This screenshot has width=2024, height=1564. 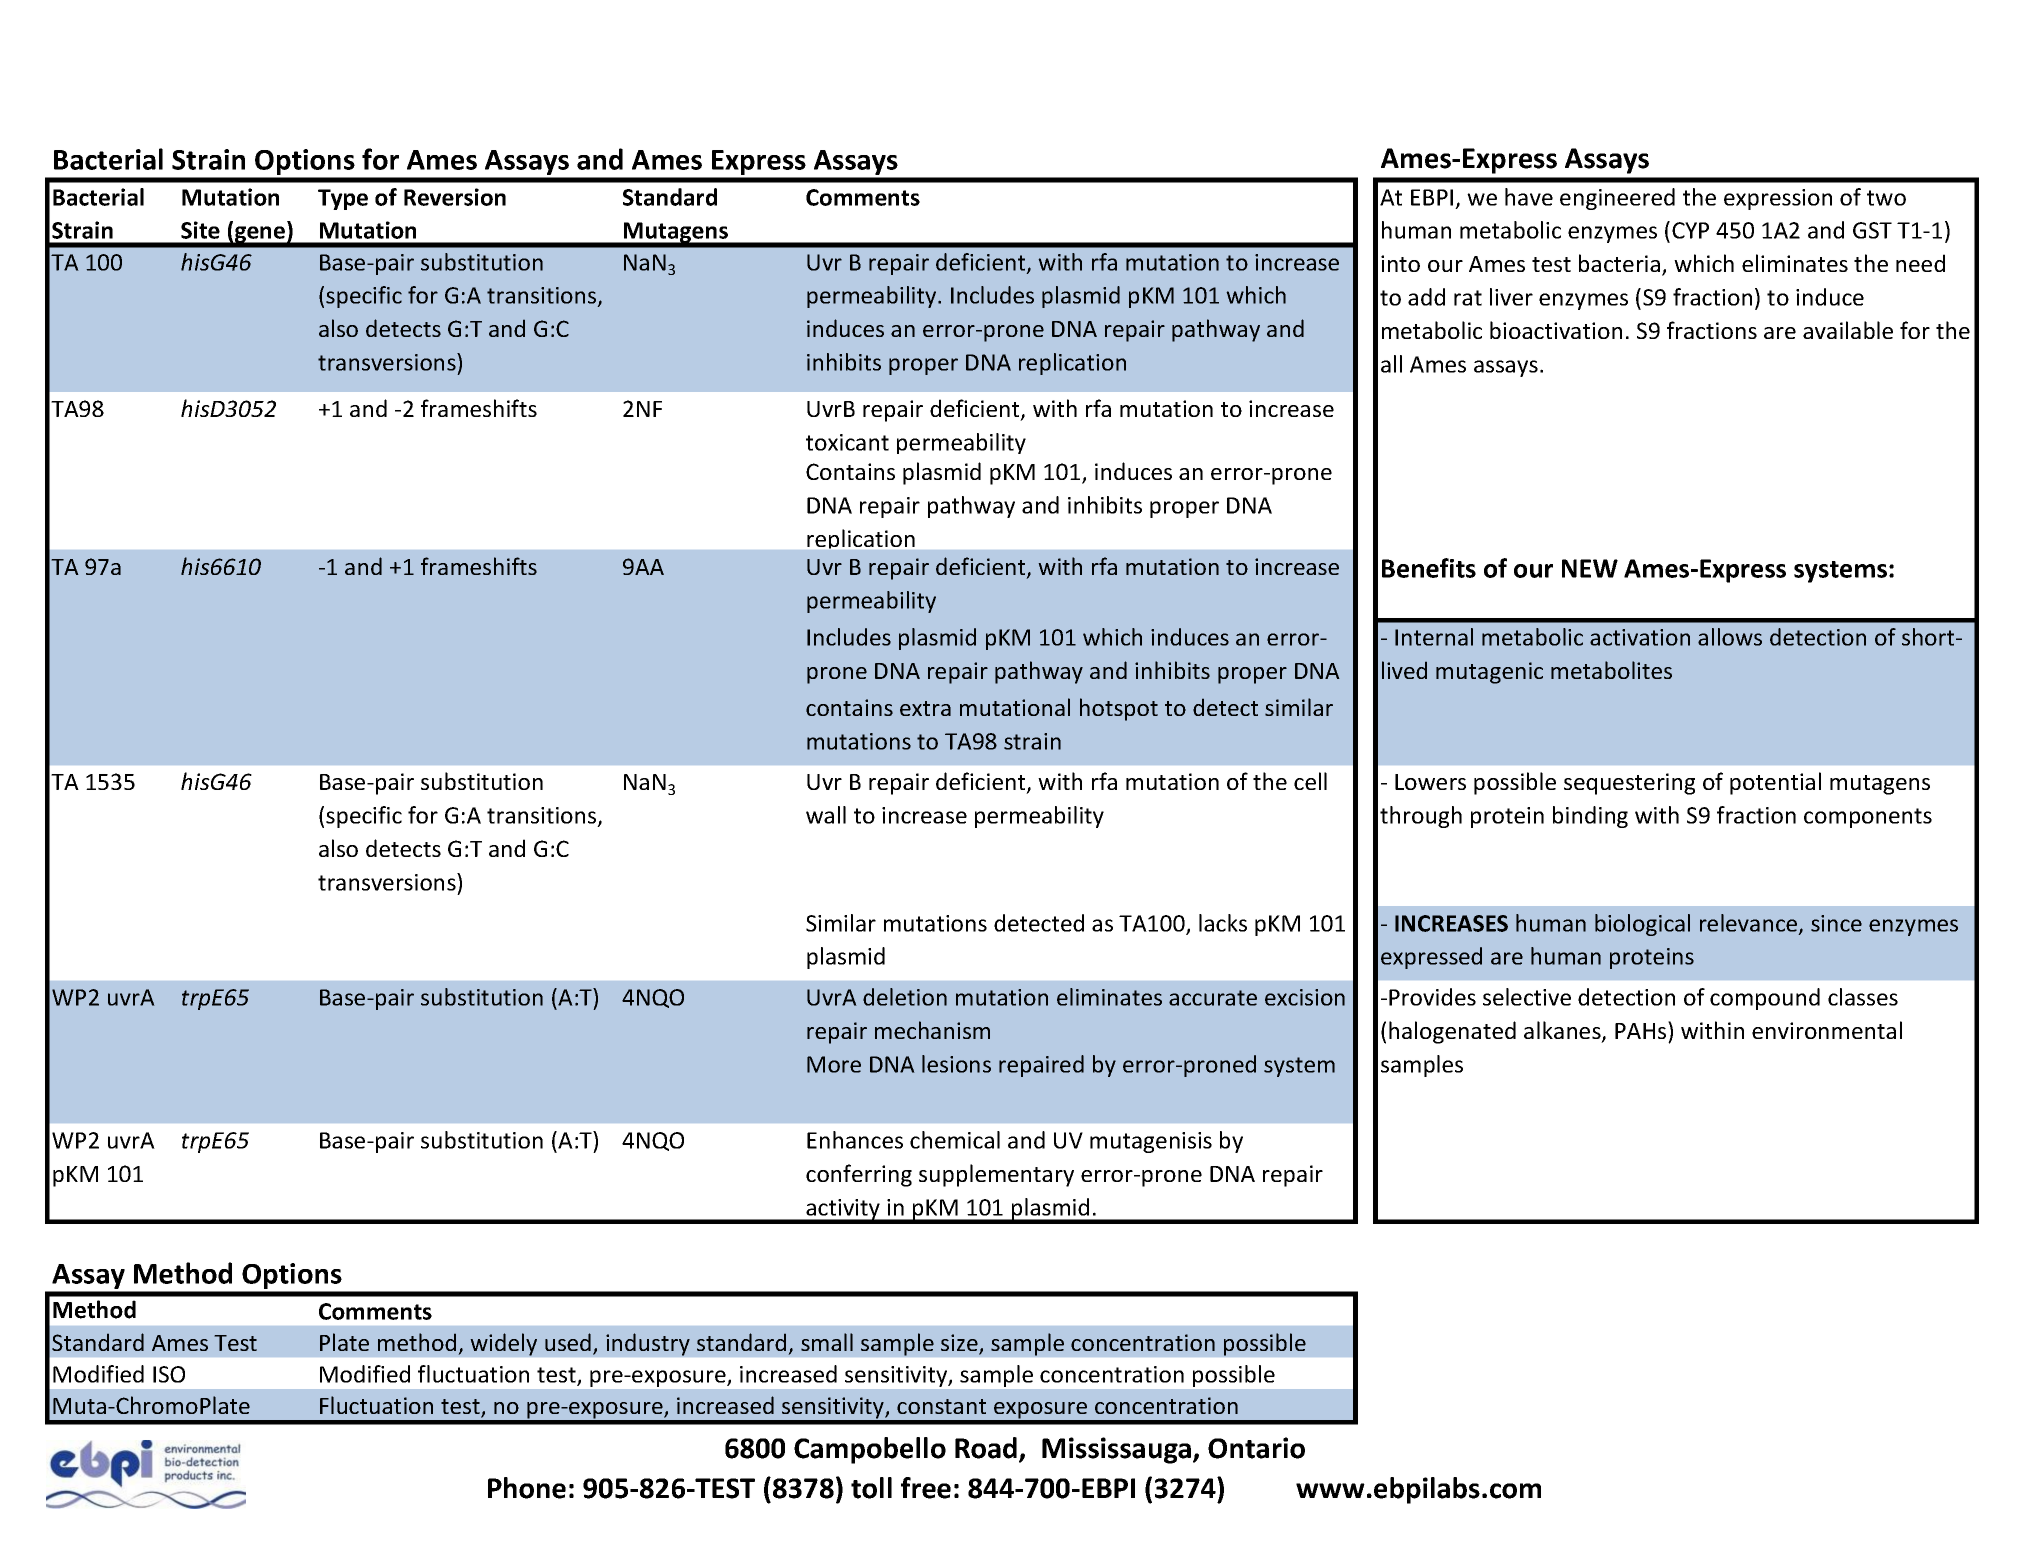 I want to click on hotspot, so click(x=1119, y=709).
